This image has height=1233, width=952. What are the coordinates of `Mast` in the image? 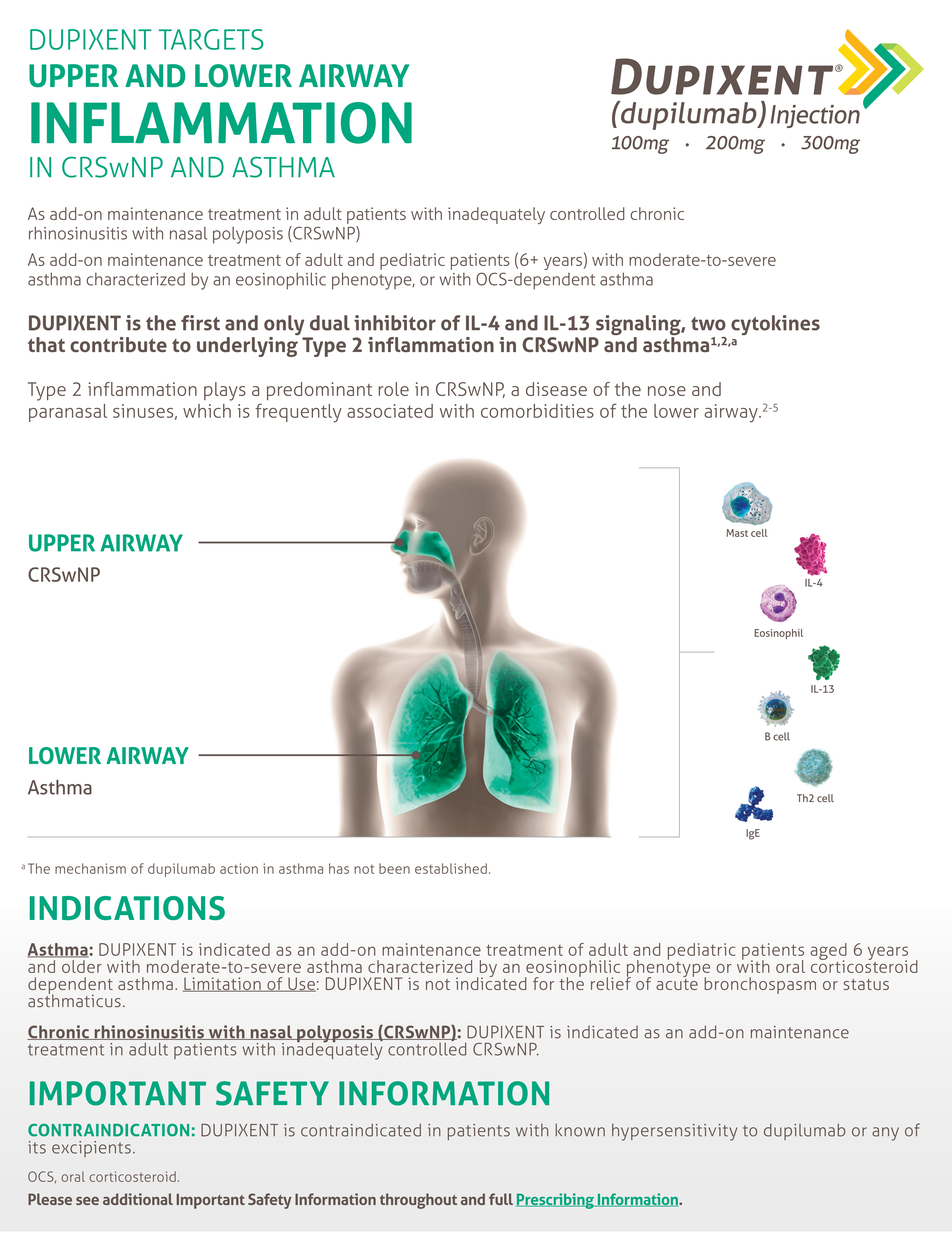 It's located at (737, 533).
